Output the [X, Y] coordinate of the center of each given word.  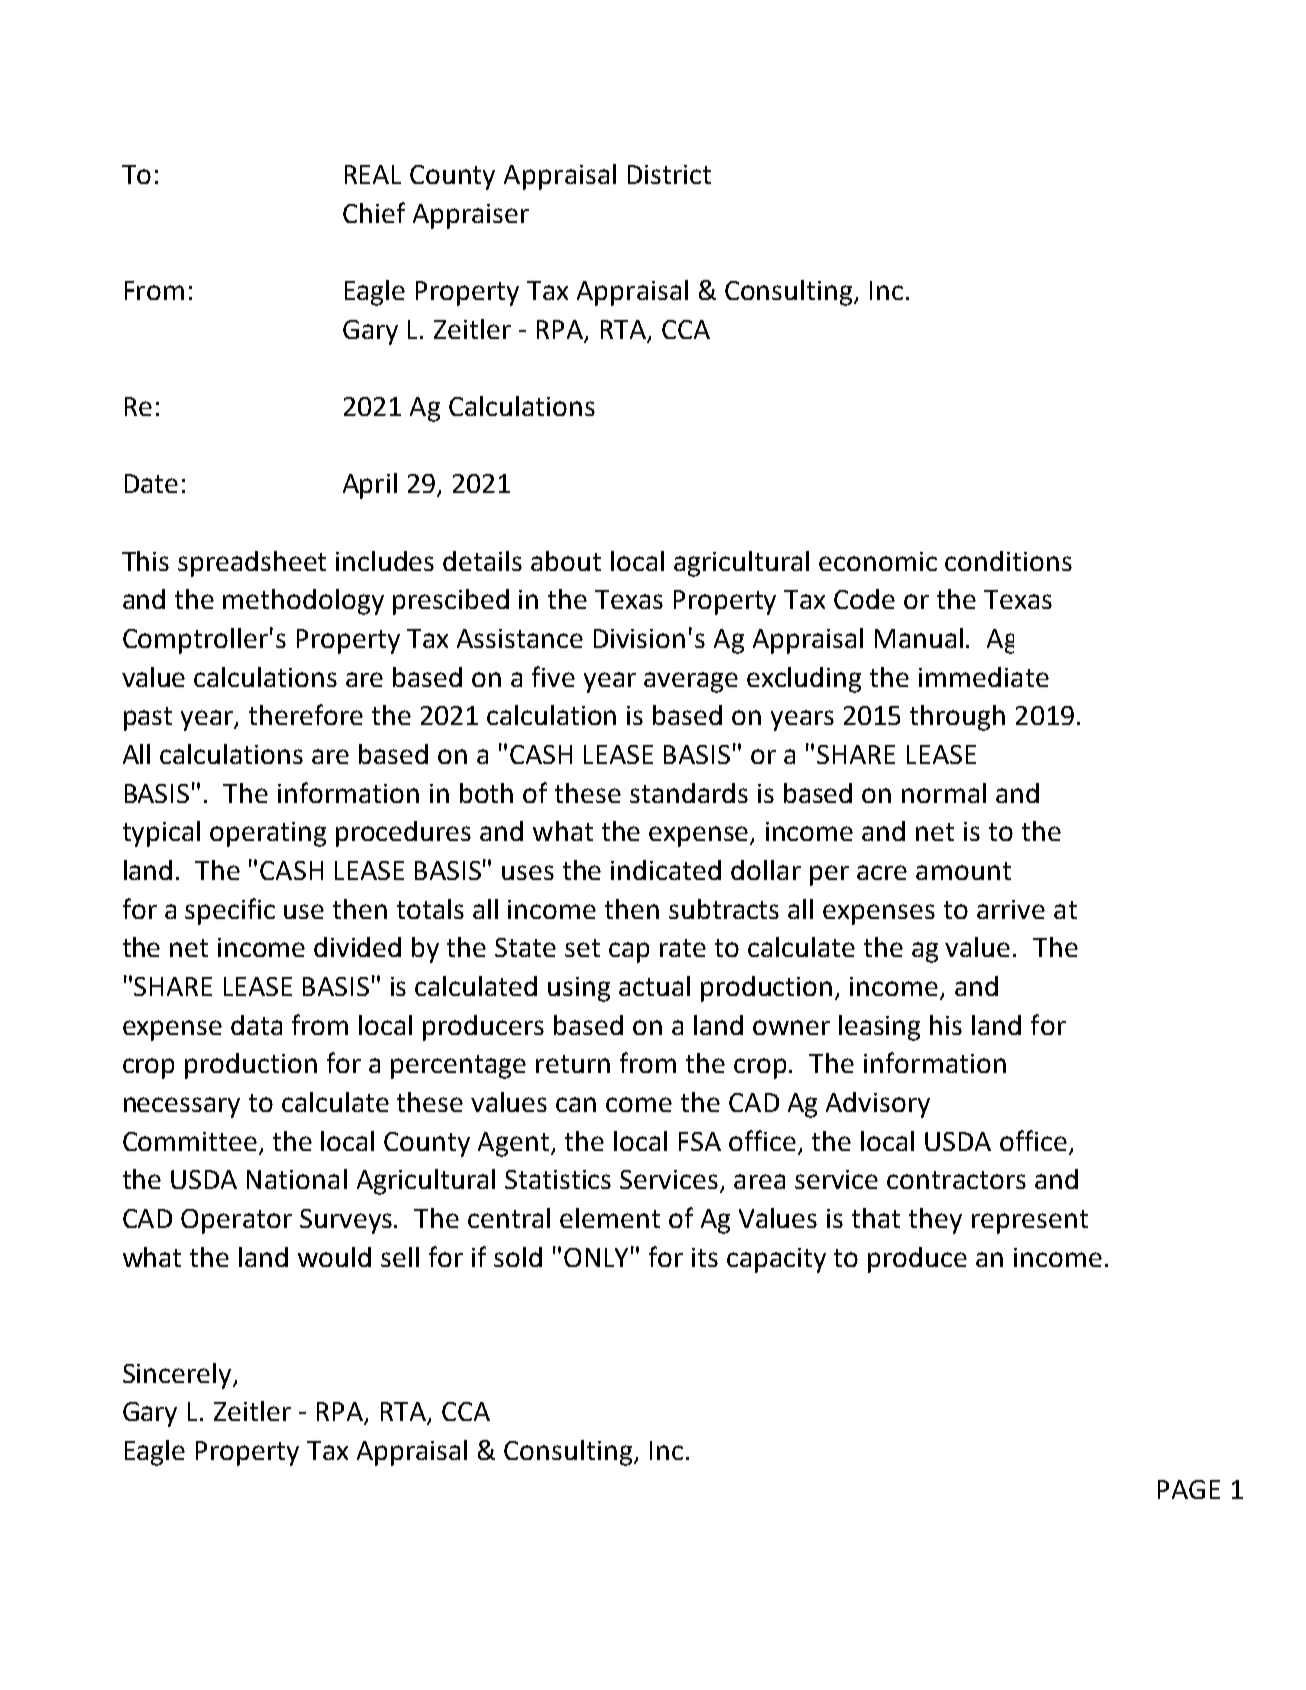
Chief [374, 212]
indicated [666, 870]
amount [963, 871]
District [669, 174]
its [705, 1257]
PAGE [1189, 1489]
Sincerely [178, 1376]
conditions [1008, 561]
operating [268, 834]
